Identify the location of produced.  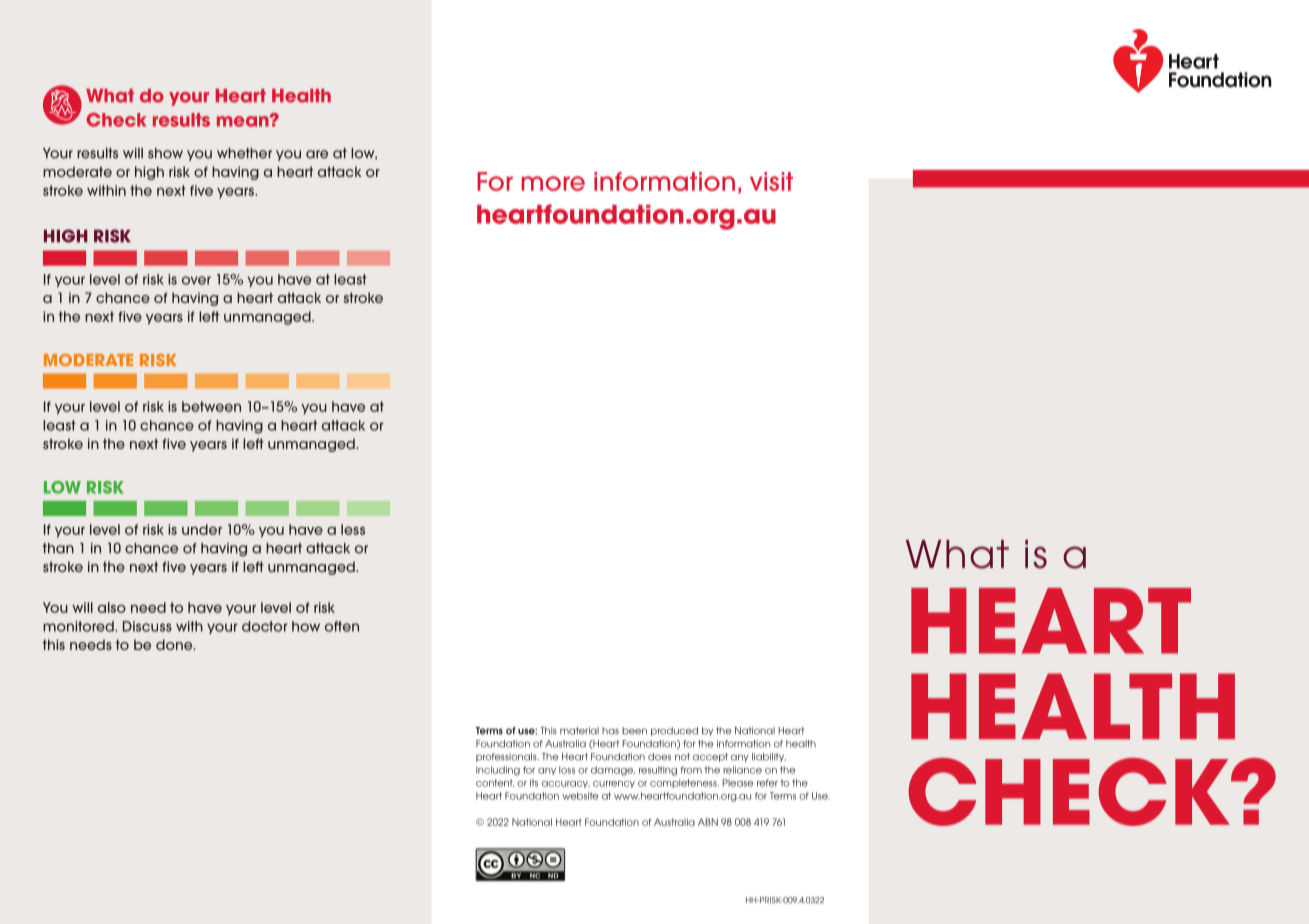
(674, 731).
